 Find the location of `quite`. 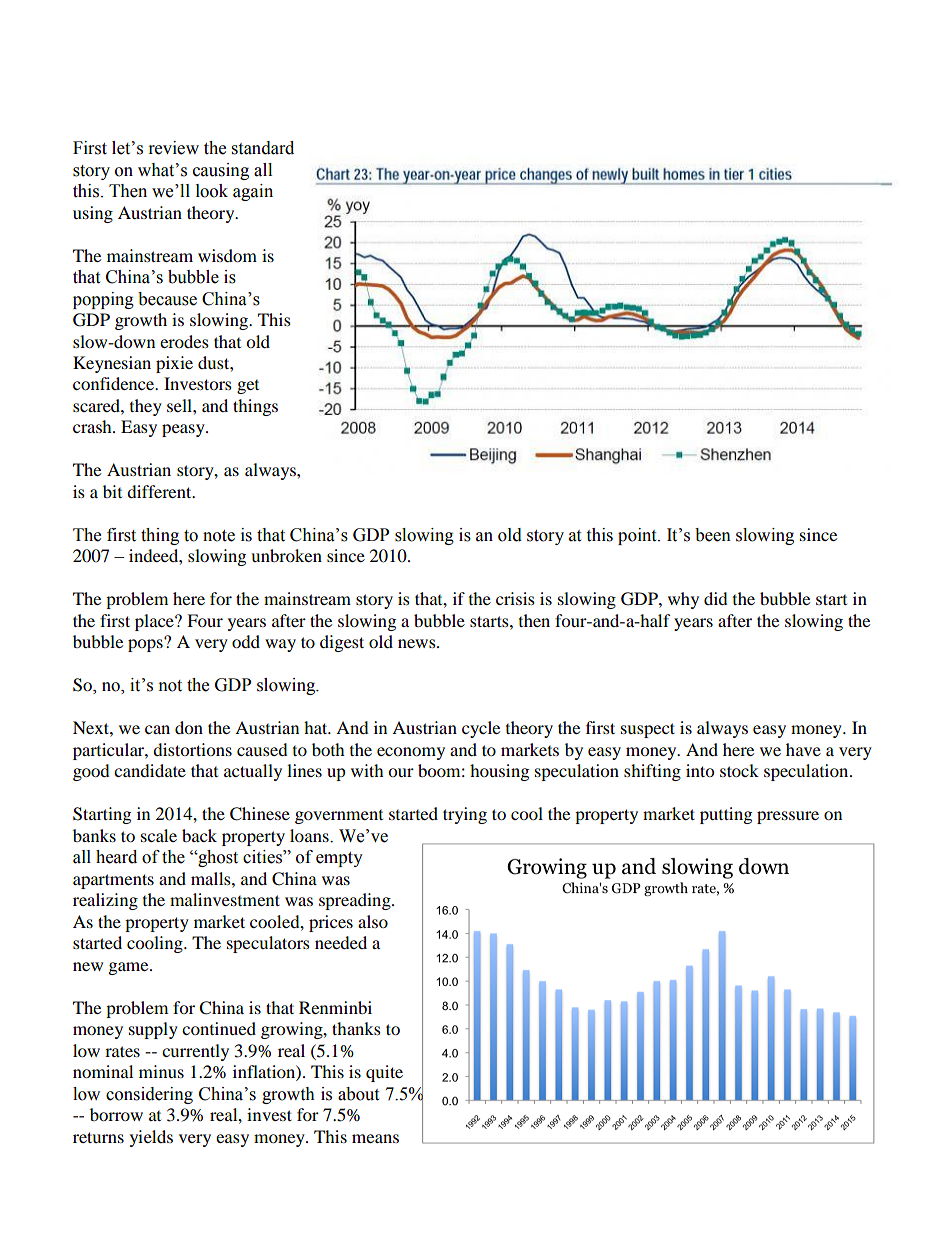

quite is located at coordinates (384, 1073).
